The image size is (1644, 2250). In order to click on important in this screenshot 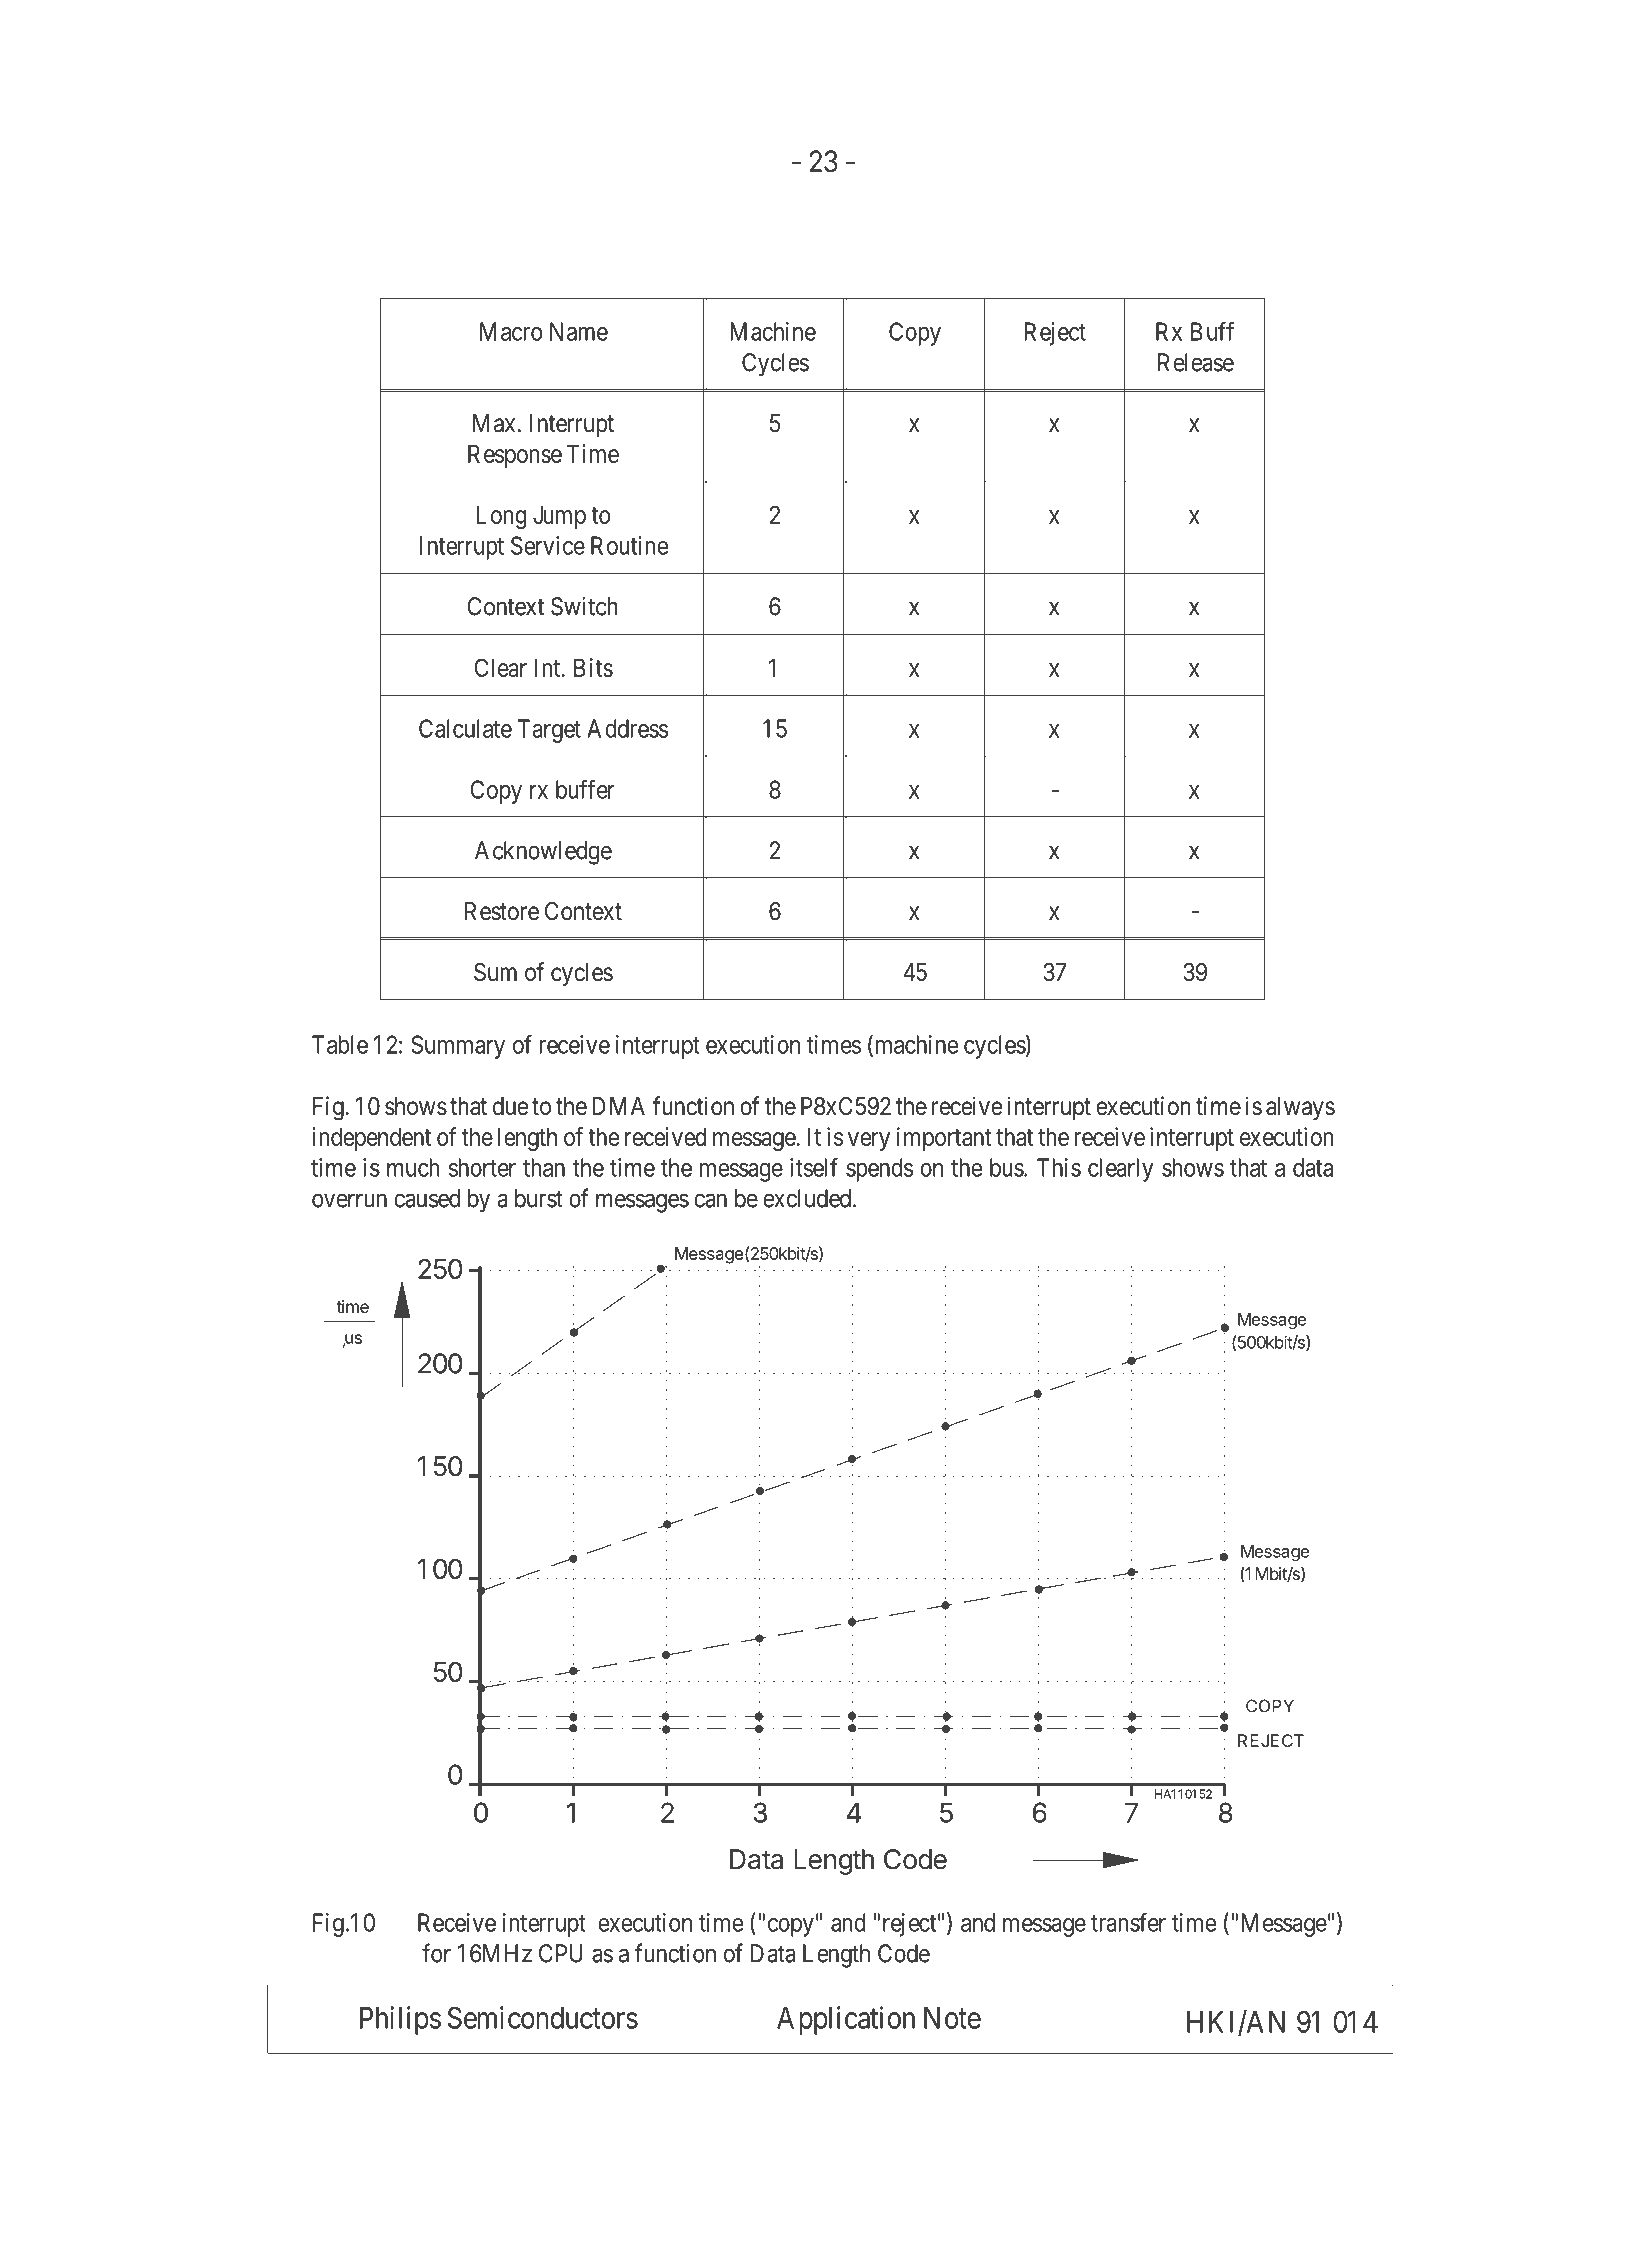, I will do `click(944, 1139)`.
